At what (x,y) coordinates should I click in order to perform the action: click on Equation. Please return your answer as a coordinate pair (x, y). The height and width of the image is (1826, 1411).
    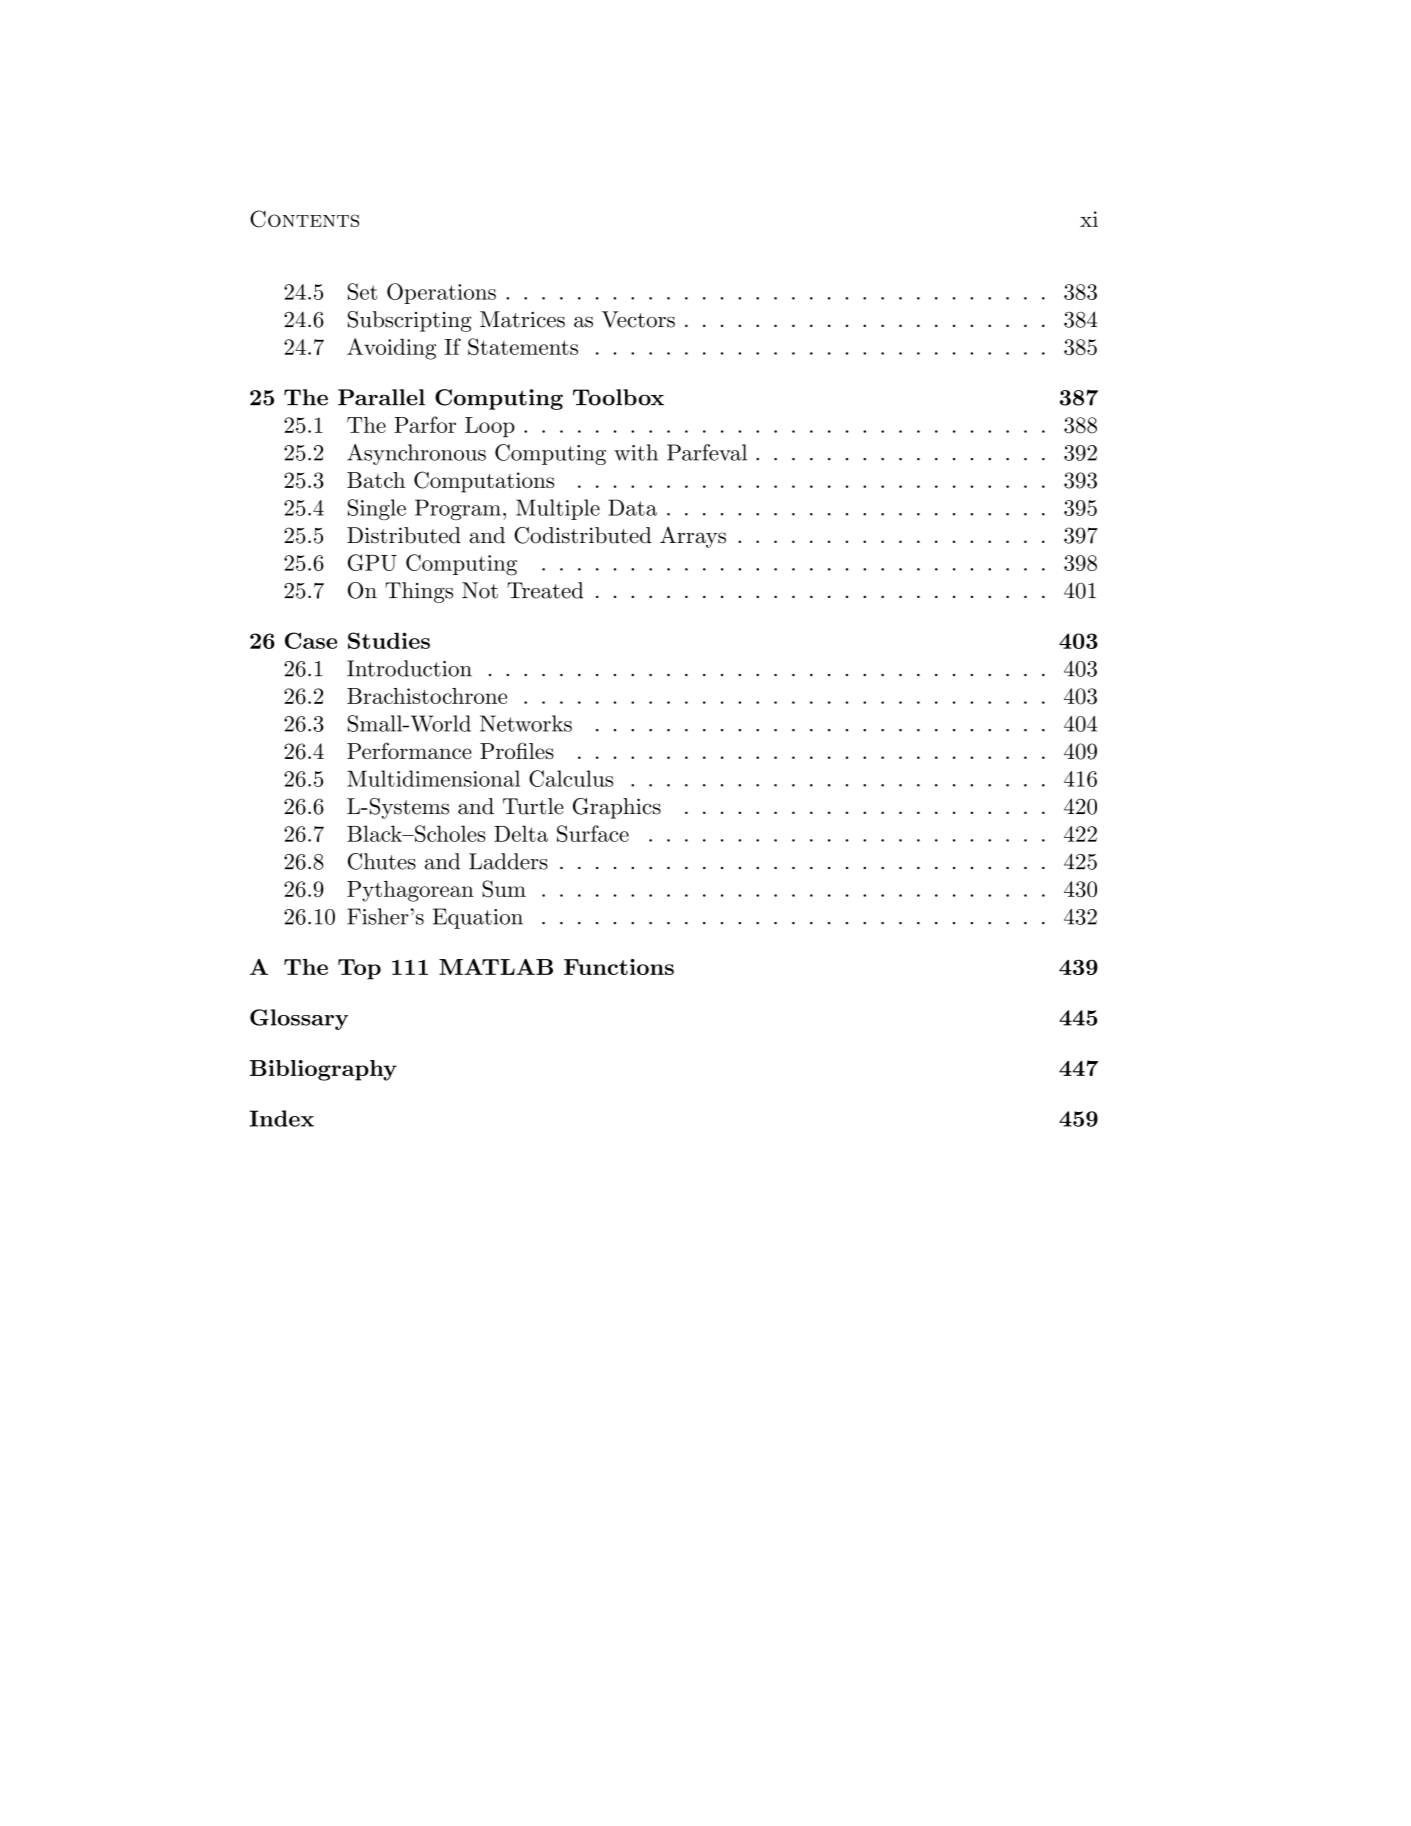
    Looking at the image, I should click on (478, 918).
